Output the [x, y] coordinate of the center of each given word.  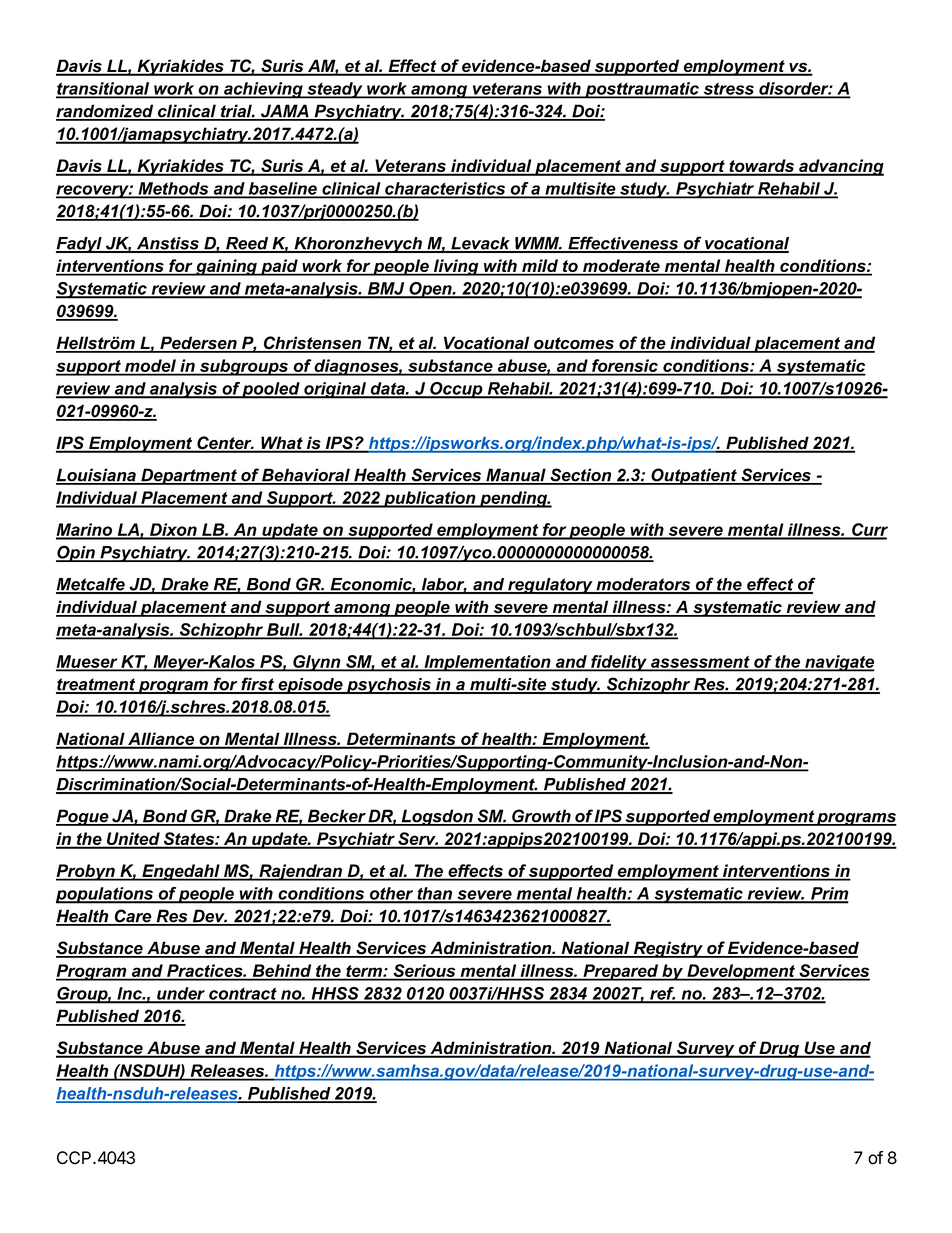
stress [728, 90]
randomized [106, 112]
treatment [96, 685]
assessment [700, 663]
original [335, 390]
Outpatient [694, 476]
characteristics [445, 189]
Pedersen [198, 344]
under [181, 994]
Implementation [487, 663]
